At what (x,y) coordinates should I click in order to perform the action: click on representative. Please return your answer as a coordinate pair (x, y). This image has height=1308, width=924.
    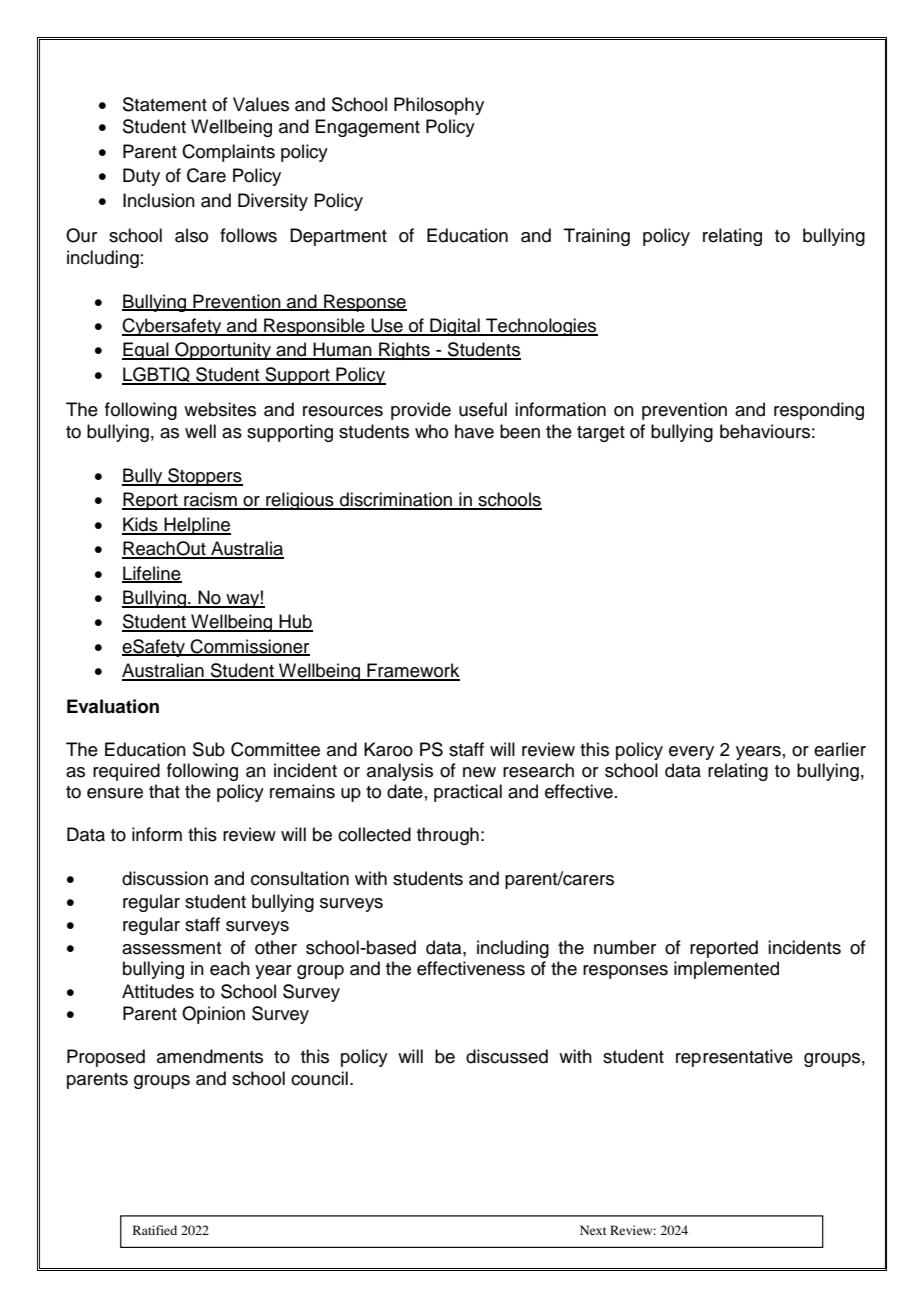
    Looking at the image, I should click on (734, 1058).
